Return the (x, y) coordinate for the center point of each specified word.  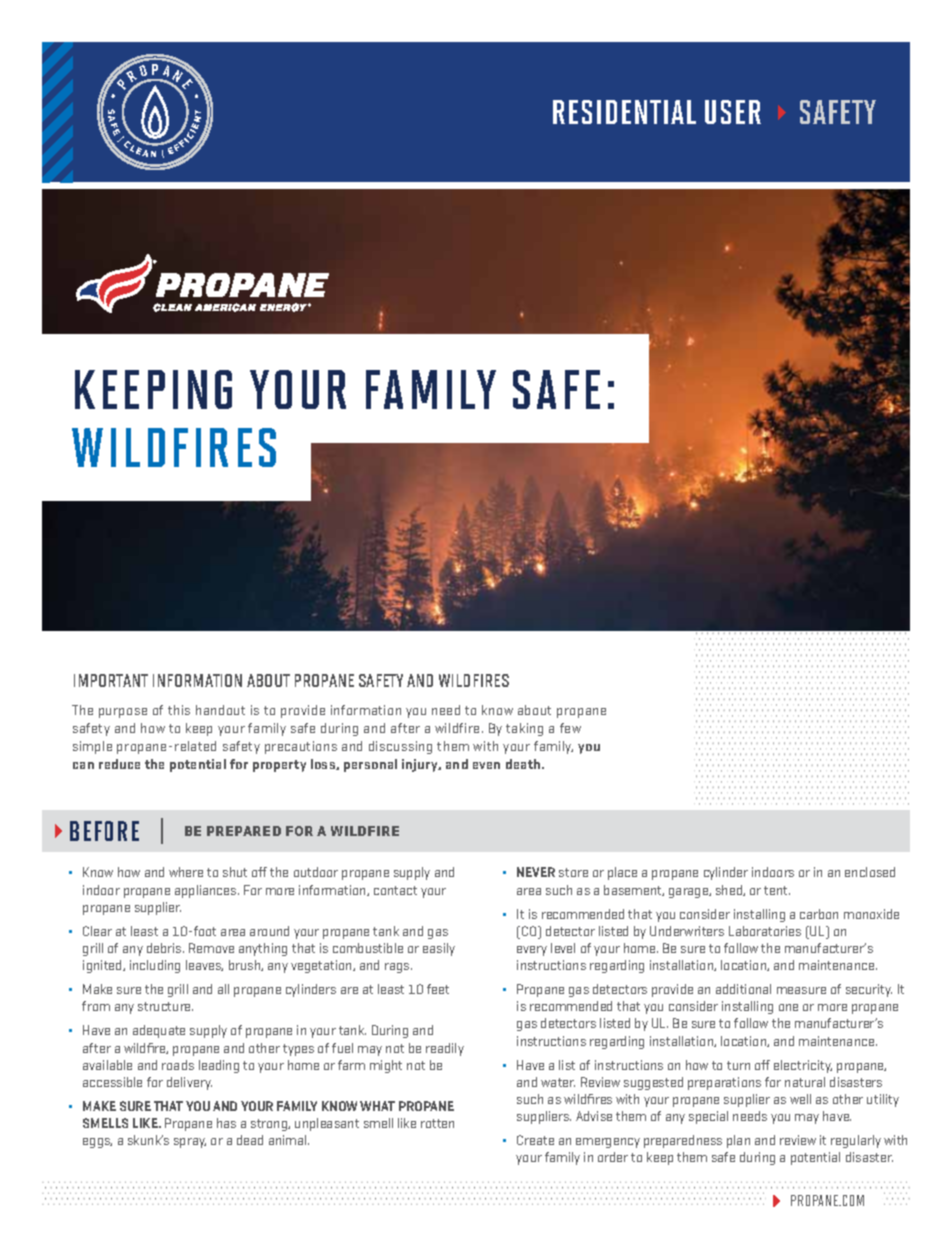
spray (190, 1143)
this (179, 710)
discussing (400, 747)
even (486, 765)
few (570, 728)
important (111, 680)
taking (524, 729)
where (186, 872)
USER (733, 112)
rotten (437, 1123)
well (800, 1099)
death (524, 764)
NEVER (536, 872)
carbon (819, 914)
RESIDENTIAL (624, 112)
